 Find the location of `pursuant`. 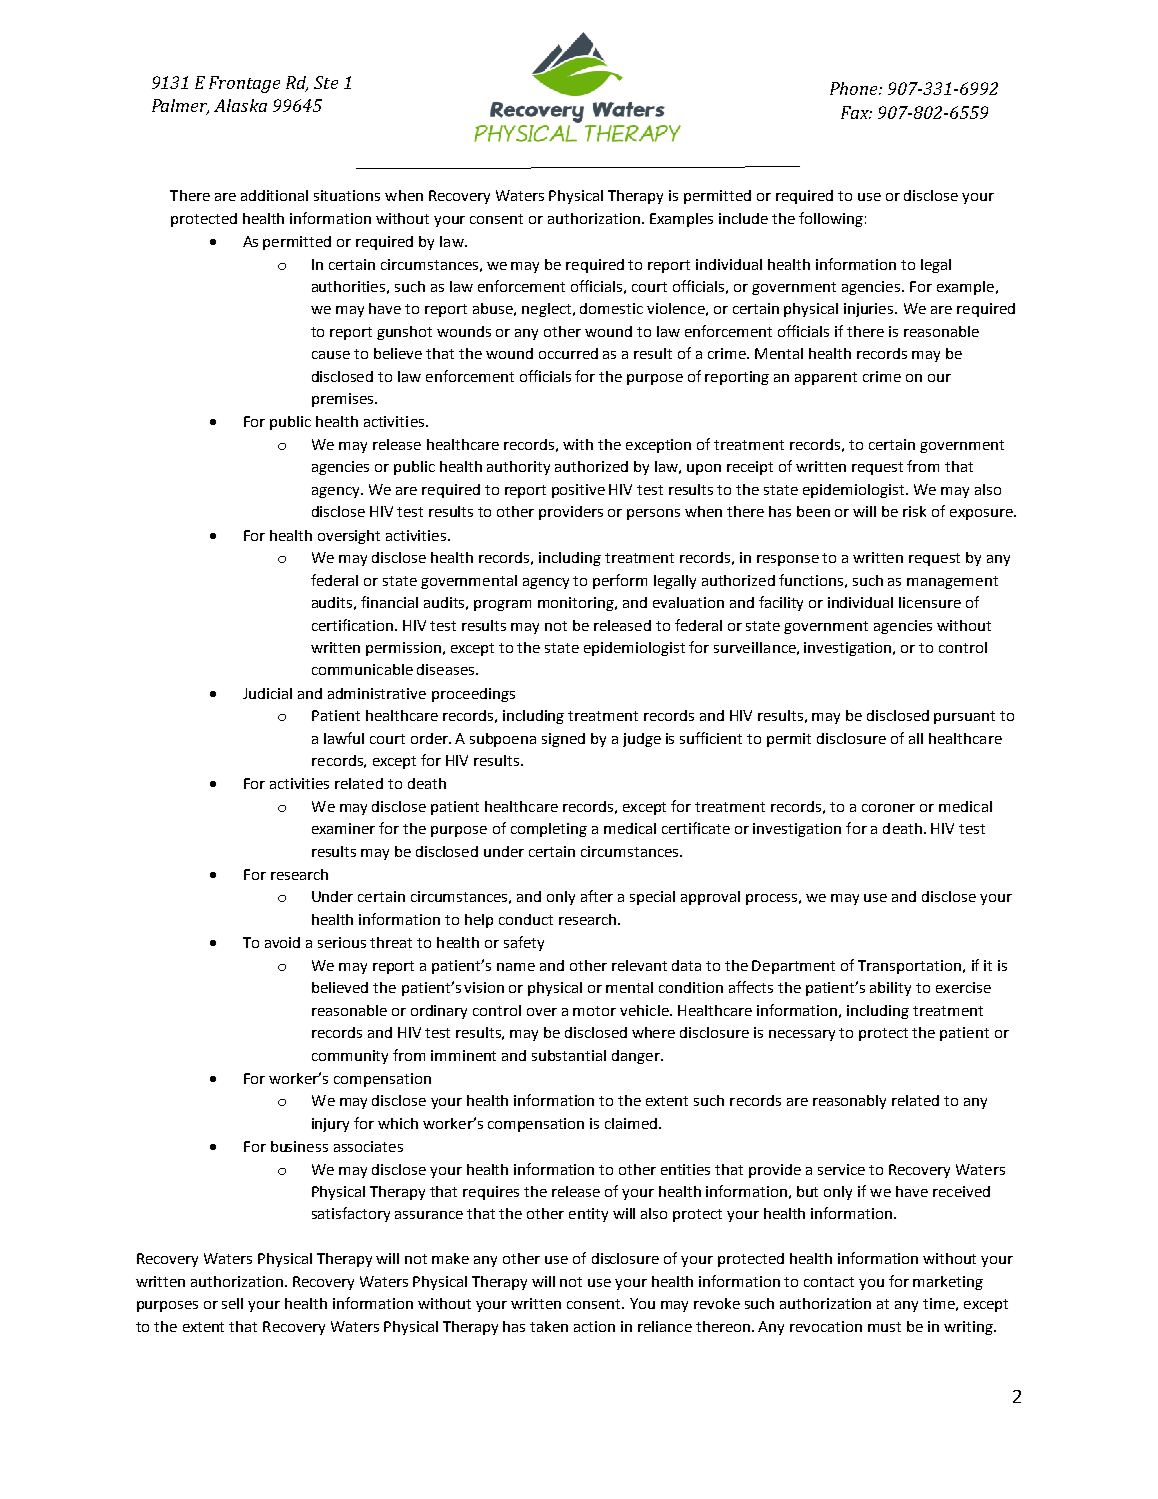

pursuant is located at coordinates (964, 717).
